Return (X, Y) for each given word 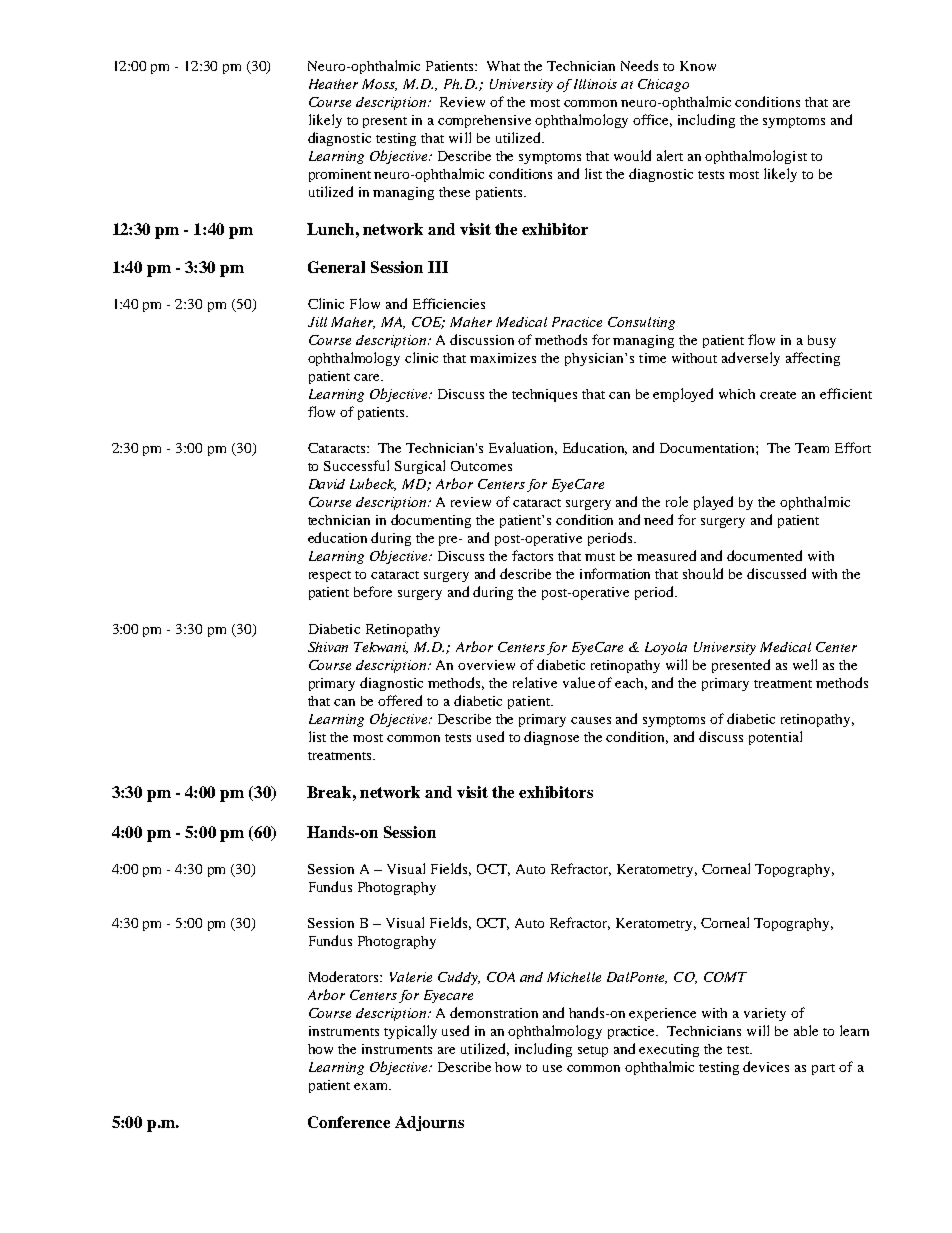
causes (591, 720)
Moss (379, 85)
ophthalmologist (756, 157)
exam (372, 1086)
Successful (356, 465)
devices (766, 1066)
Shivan (328, 647)
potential (775, 738)
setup (593, 1051)
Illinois (595, 84)
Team (812, 448)
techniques (544, 395)
